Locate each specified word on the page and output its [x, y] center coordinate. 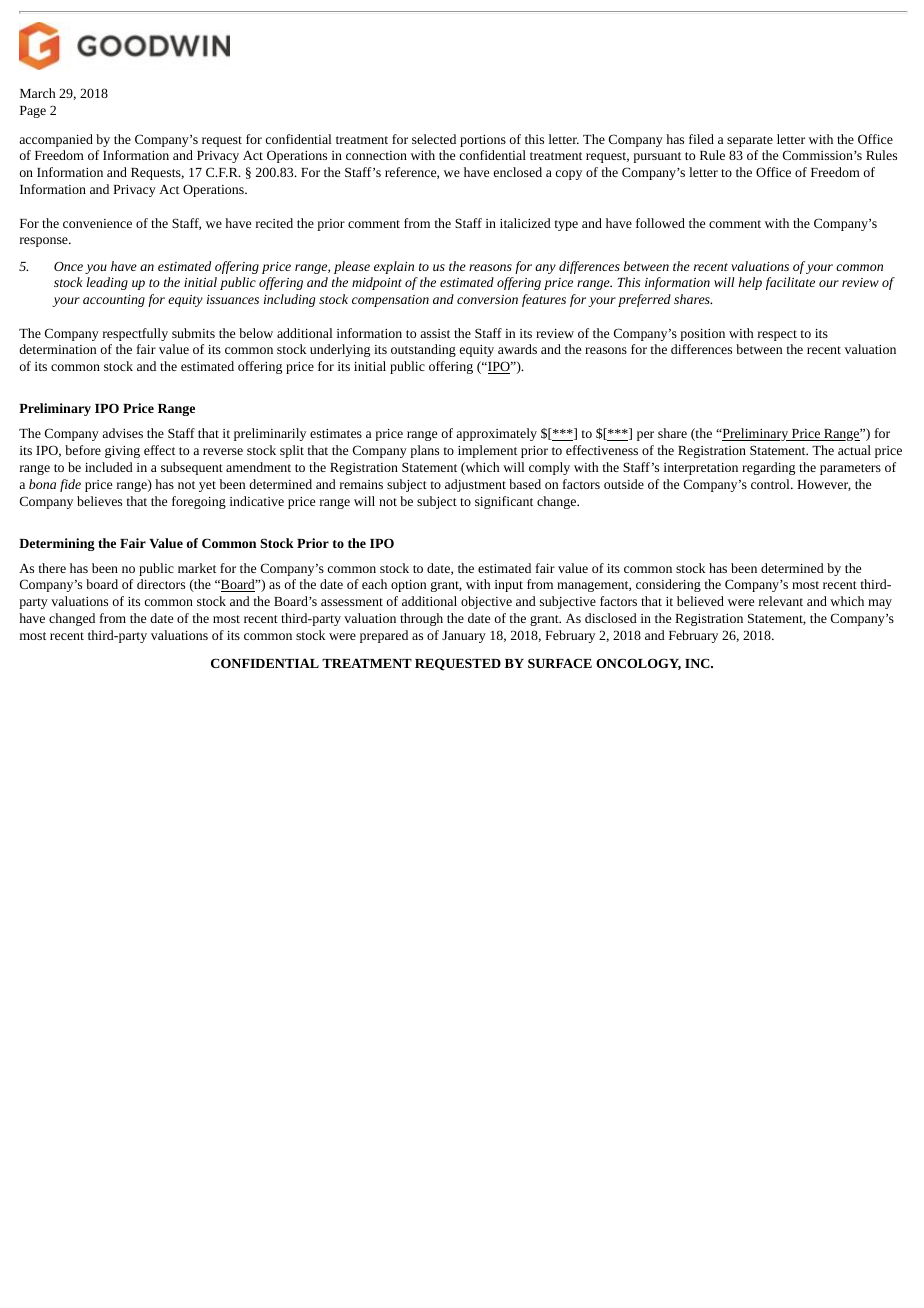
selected [434, 139]
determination [57, 349]
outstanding [423, 350]
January [464, 637]
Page [33, 112]
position [702, 335]
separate [750, 141]
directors [161, 584]
